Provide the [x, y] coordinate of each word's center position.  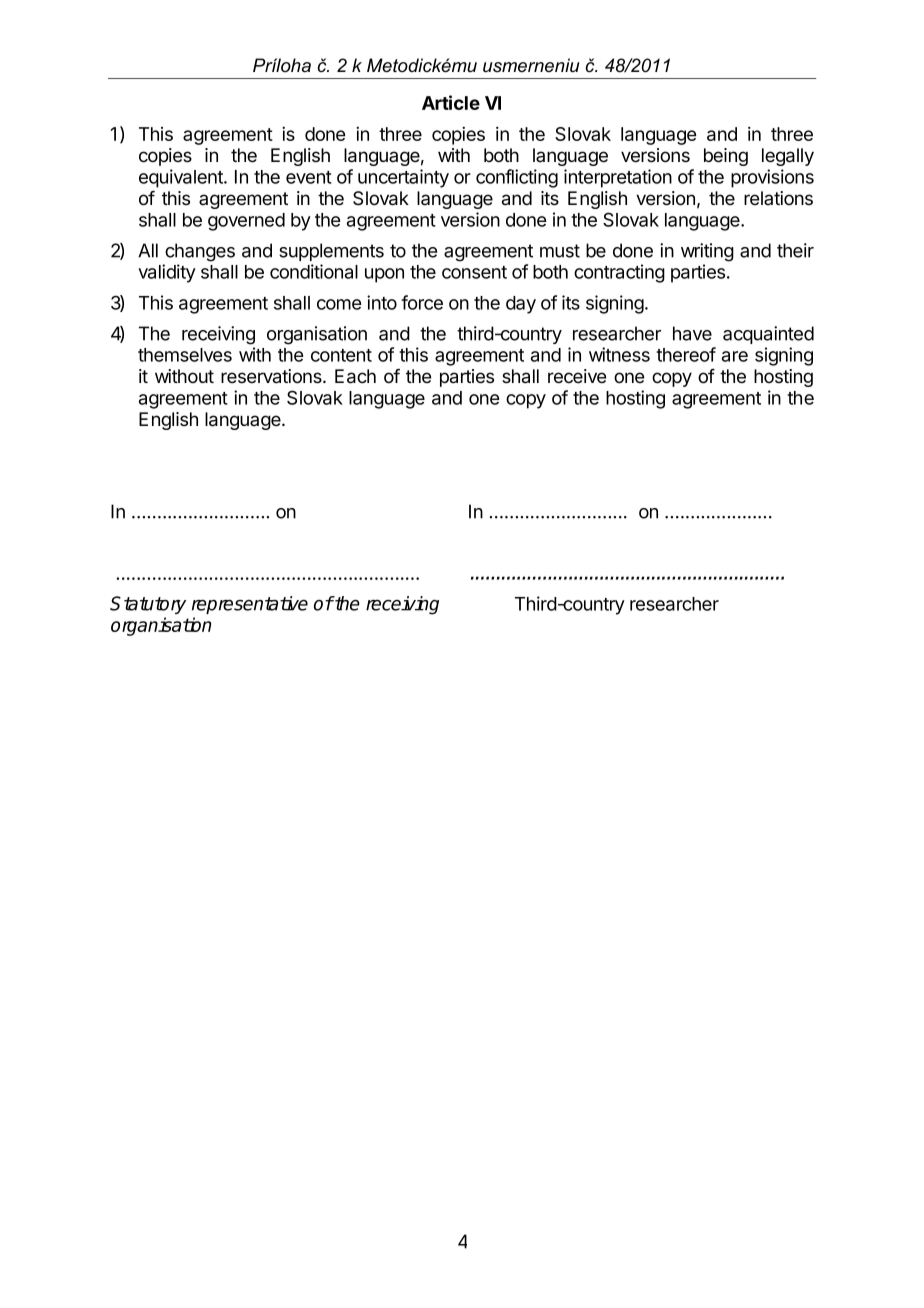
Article [451, 102]
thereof [686, 354]
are [735, 356]
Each [355, 376]
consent [474, 272]
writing [707, 252]
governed [246, 222]
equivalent [182, 178]
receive [577, 376]
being [726, 157]
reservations [272, 376]
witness [619, 354]
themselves [185, 355]
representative [250, 605]
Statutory [148, 605]
